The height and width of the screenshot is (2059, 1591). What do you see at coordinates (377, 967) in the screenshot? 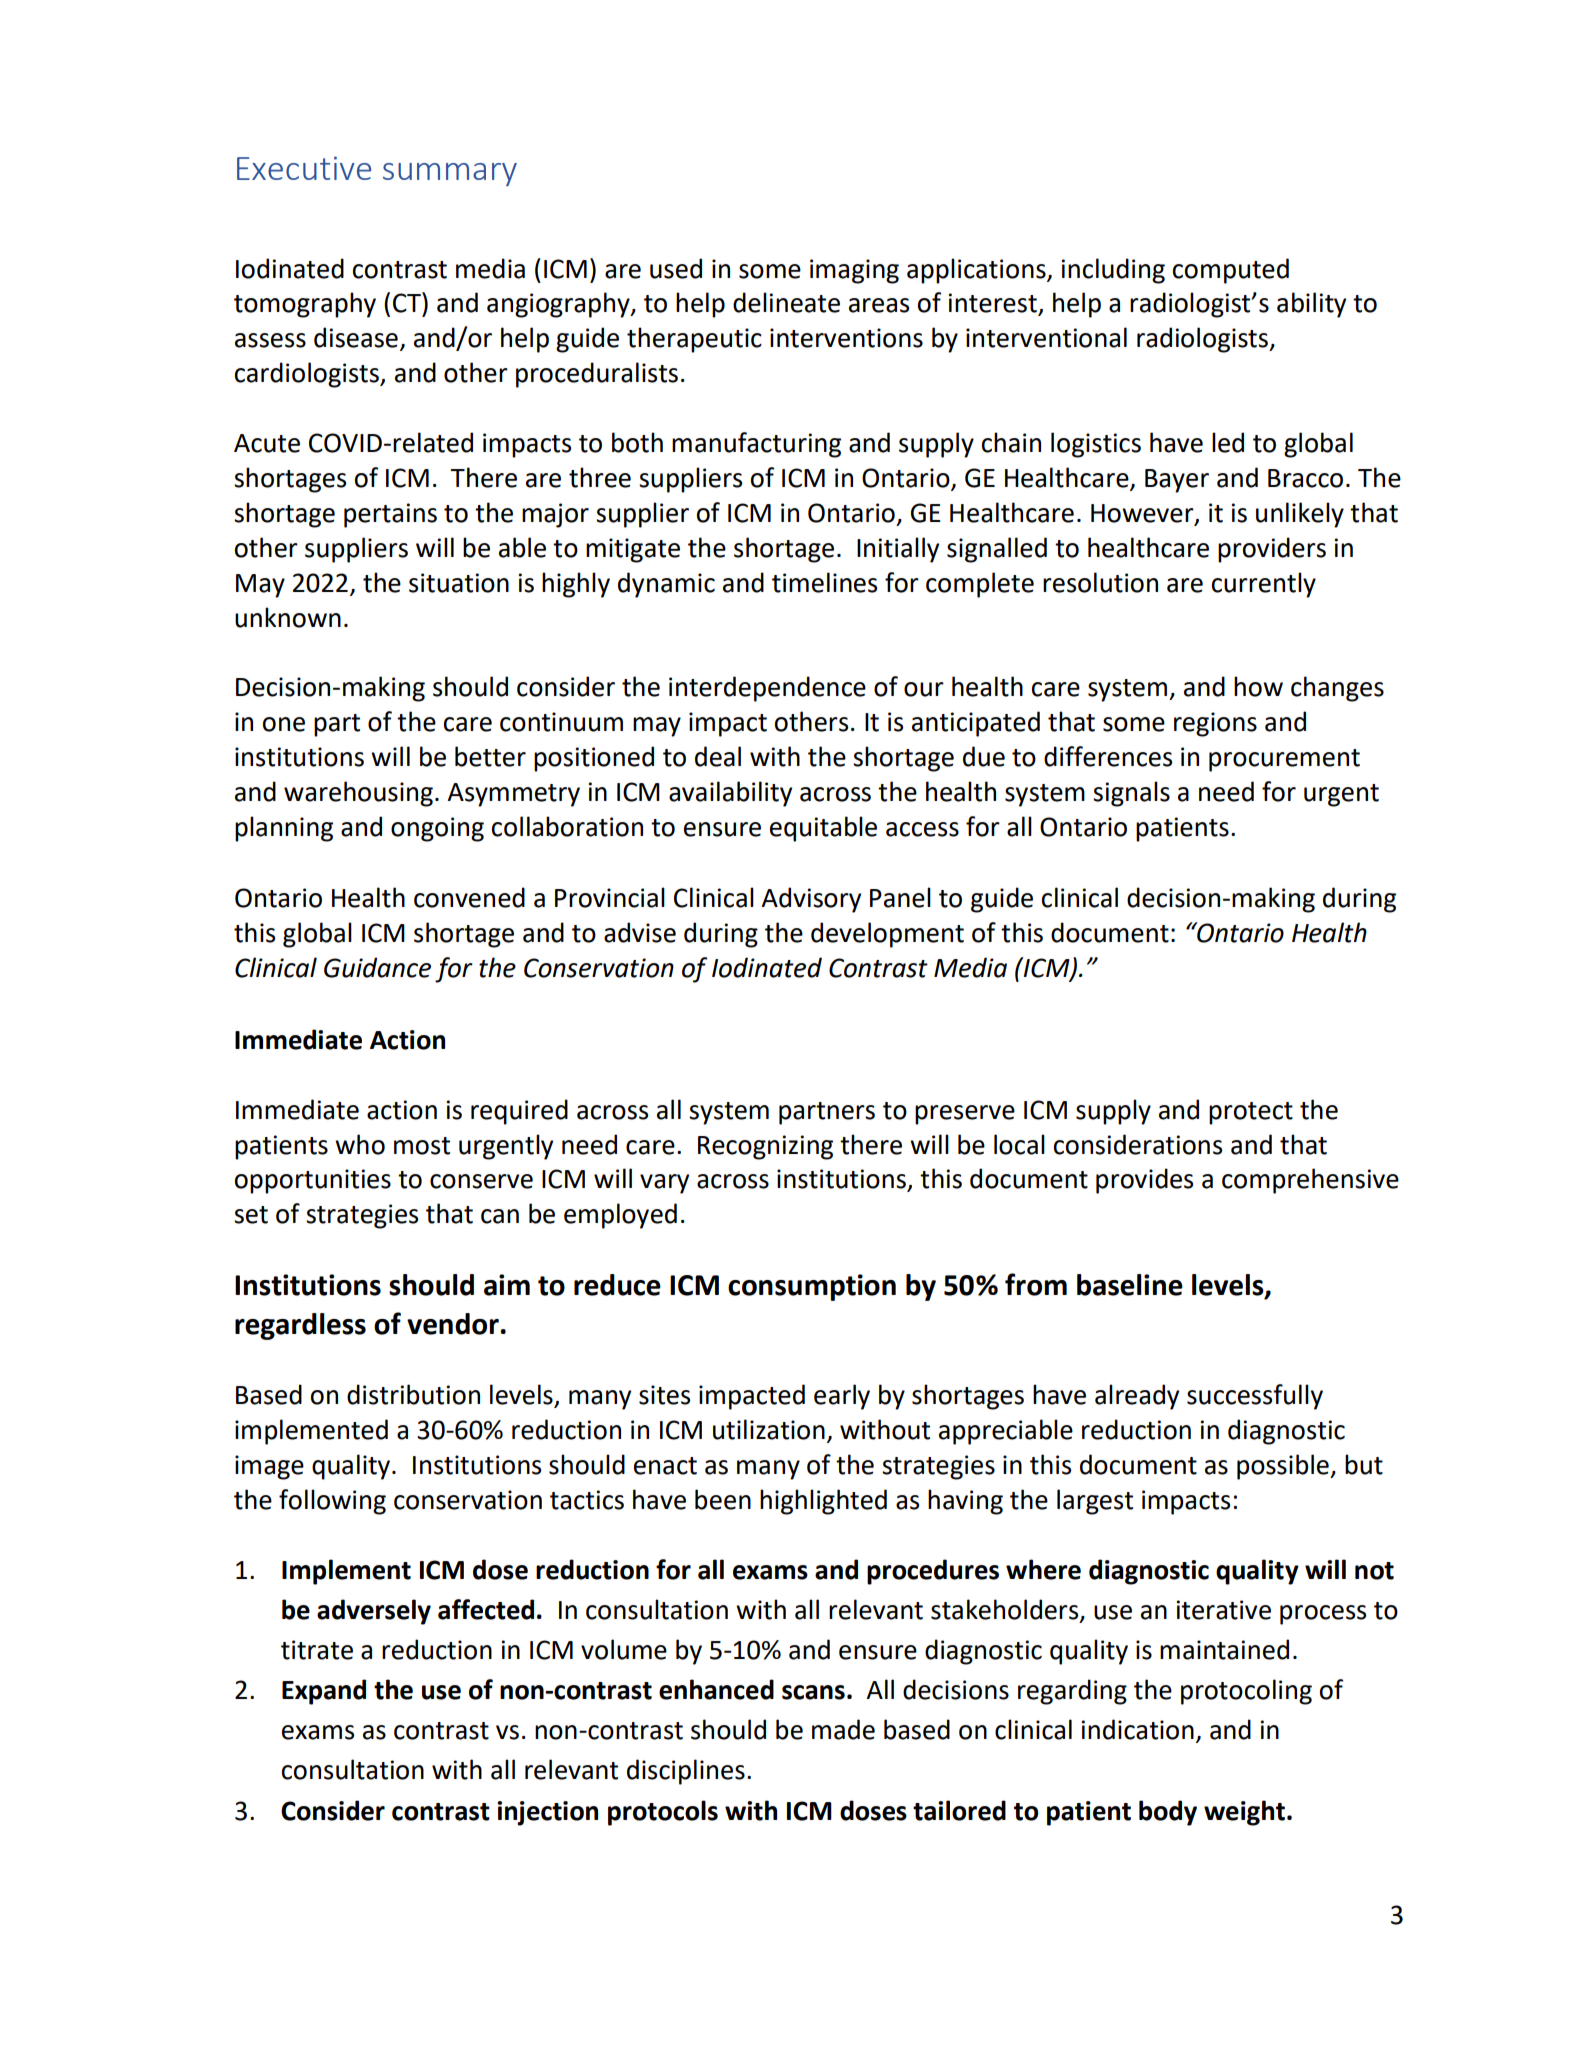
I see `Guidance` at bounding box center [377, 967].
